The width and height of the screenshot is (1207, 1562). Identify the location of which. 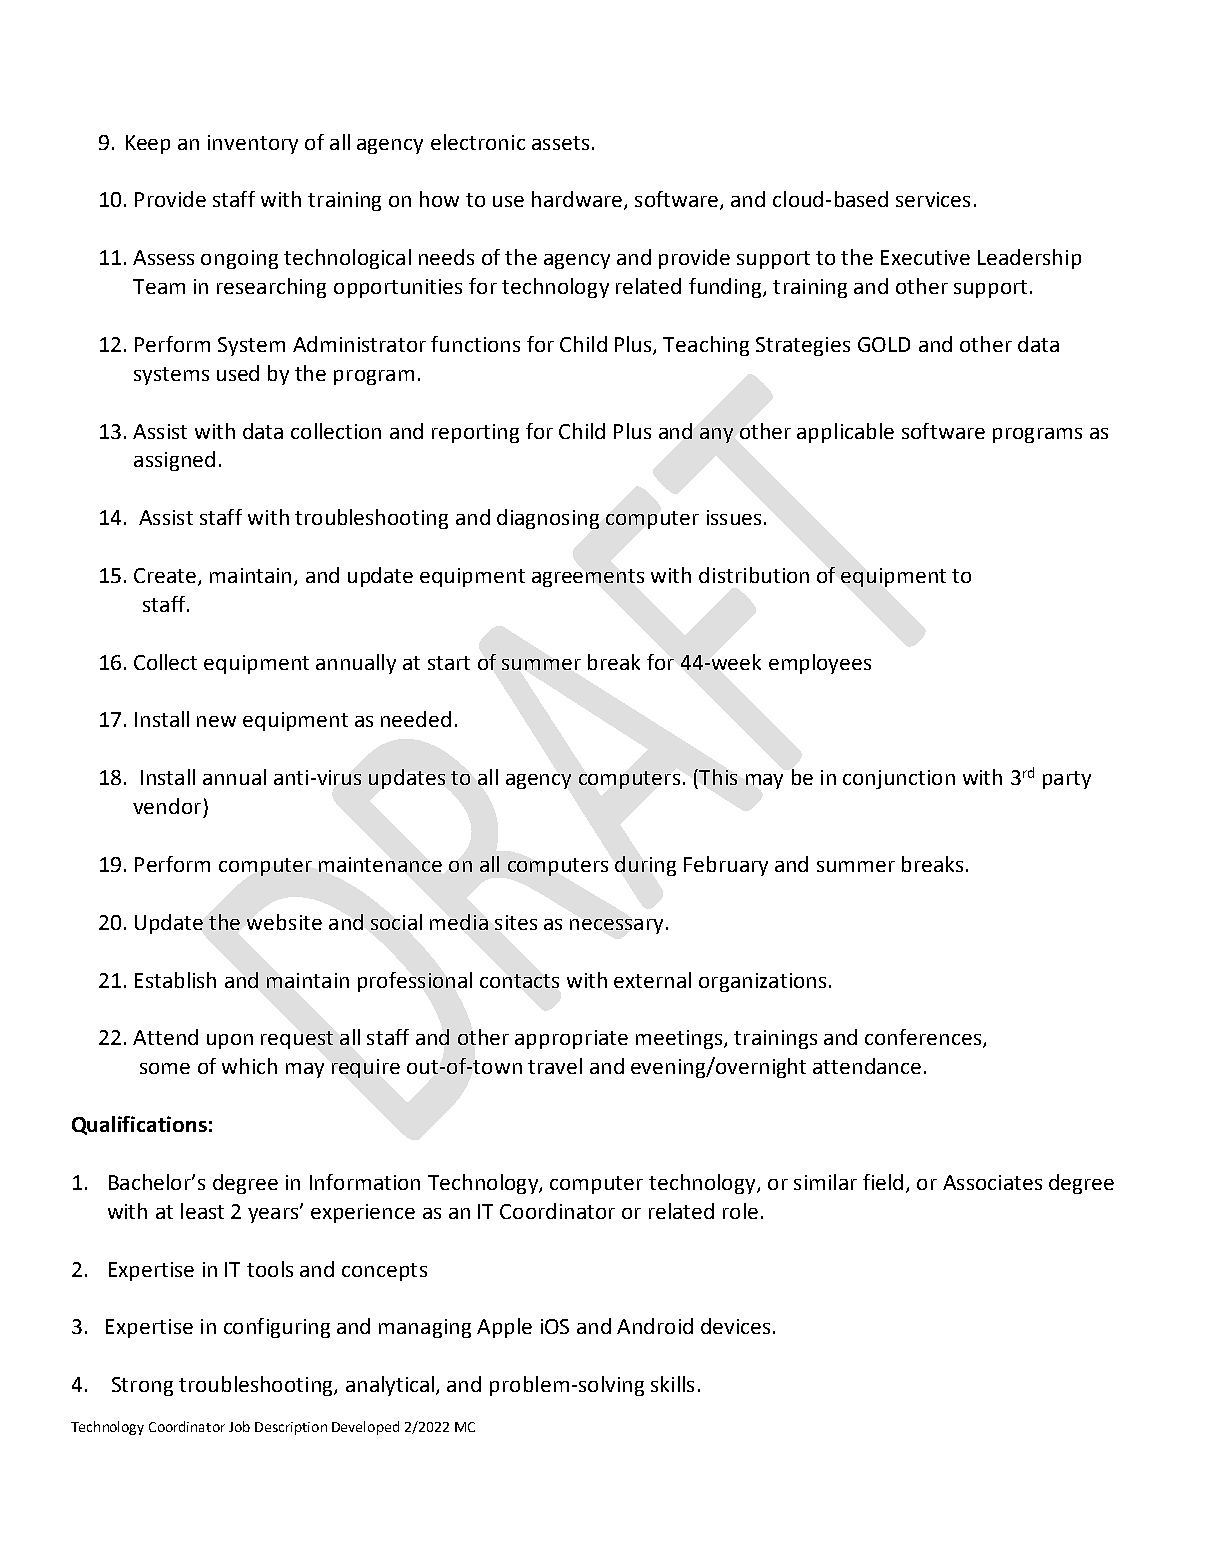
(249, 1066).
